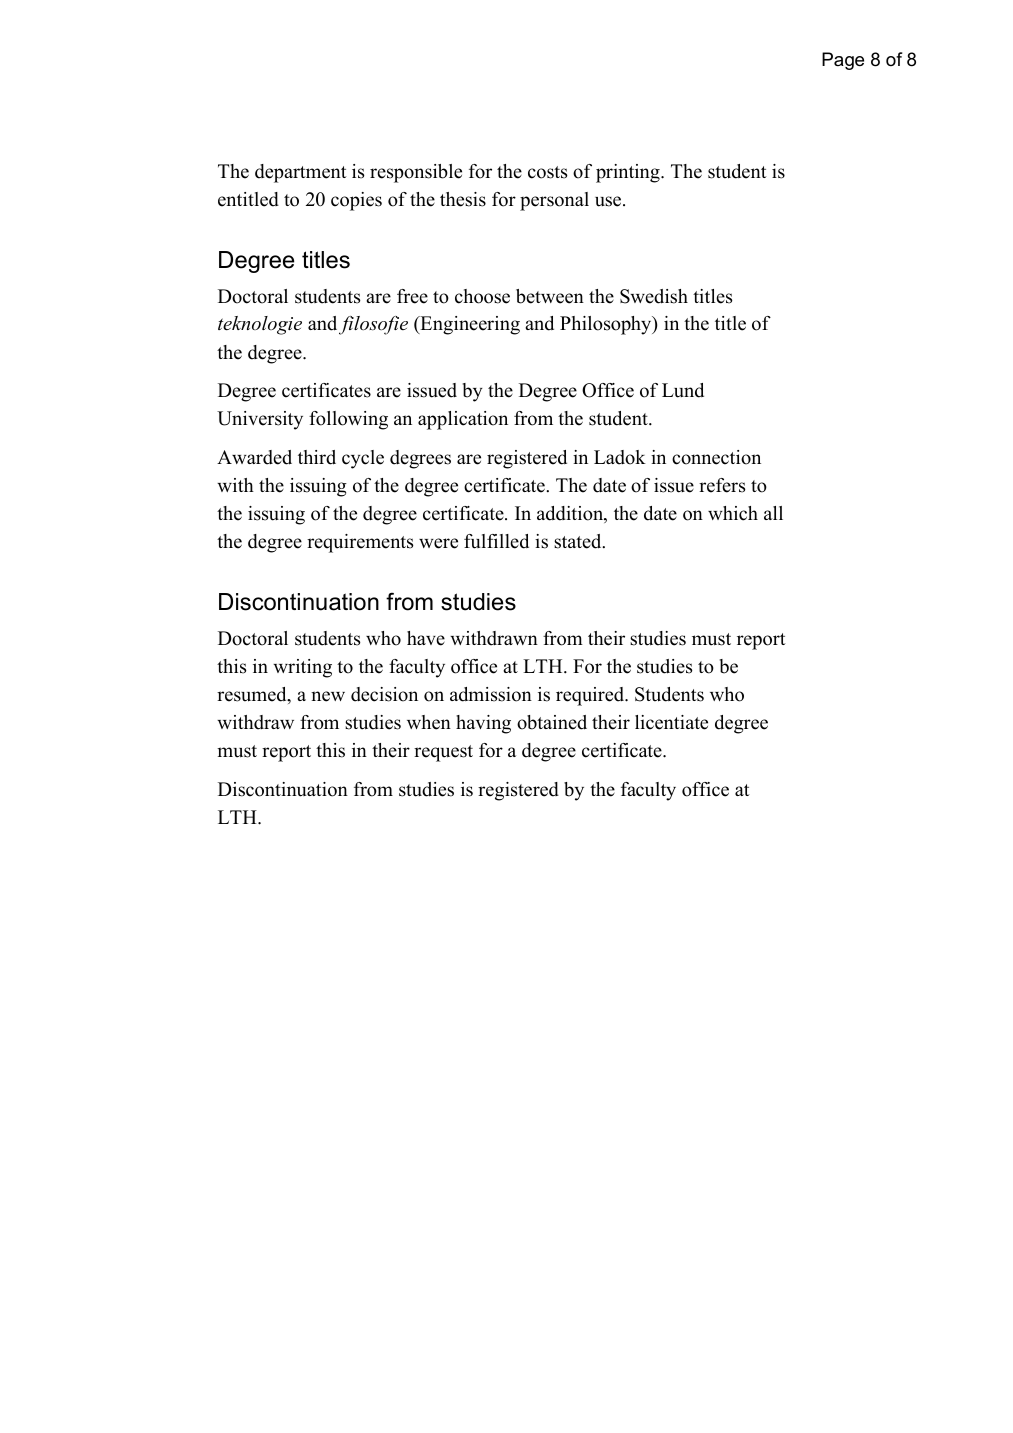 This screenshot has width=1013, height=1433. I want to click on requirements, so click(360, 543).
